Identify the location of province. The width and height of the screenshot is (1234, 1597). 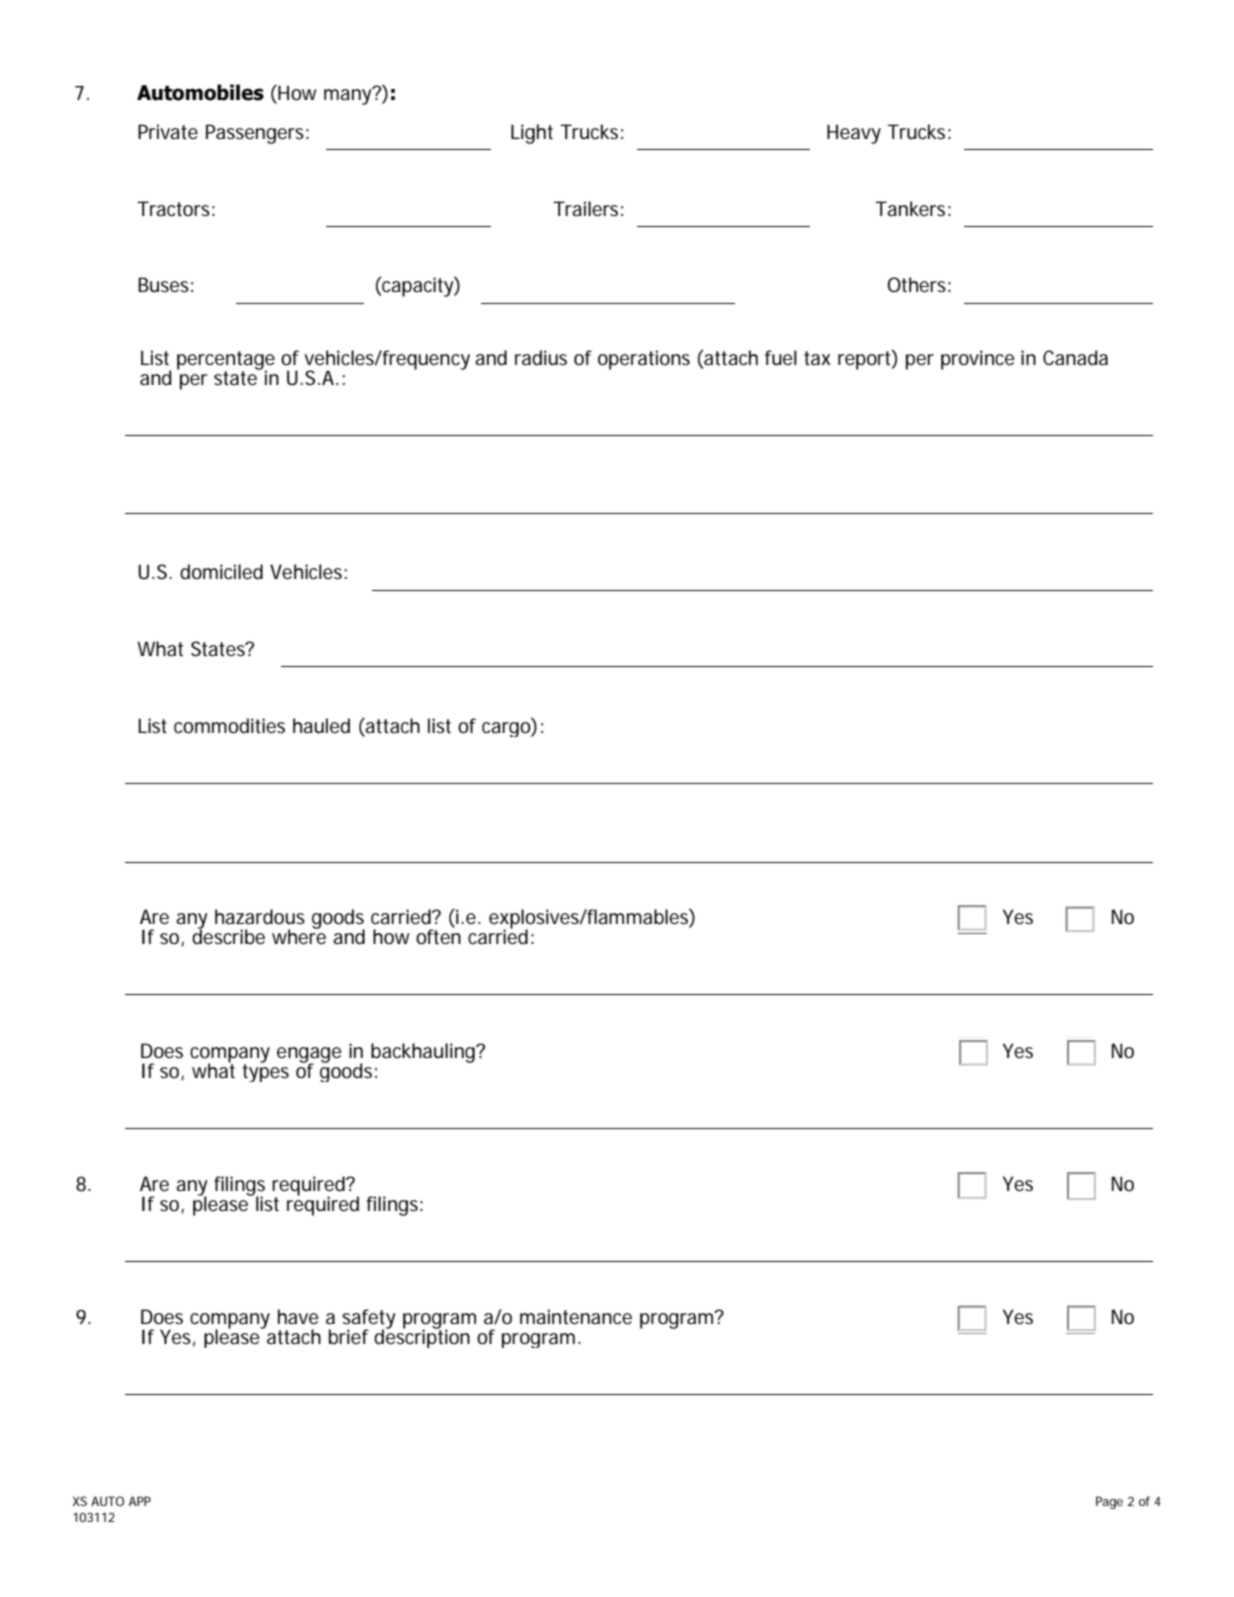
(978, 360).
